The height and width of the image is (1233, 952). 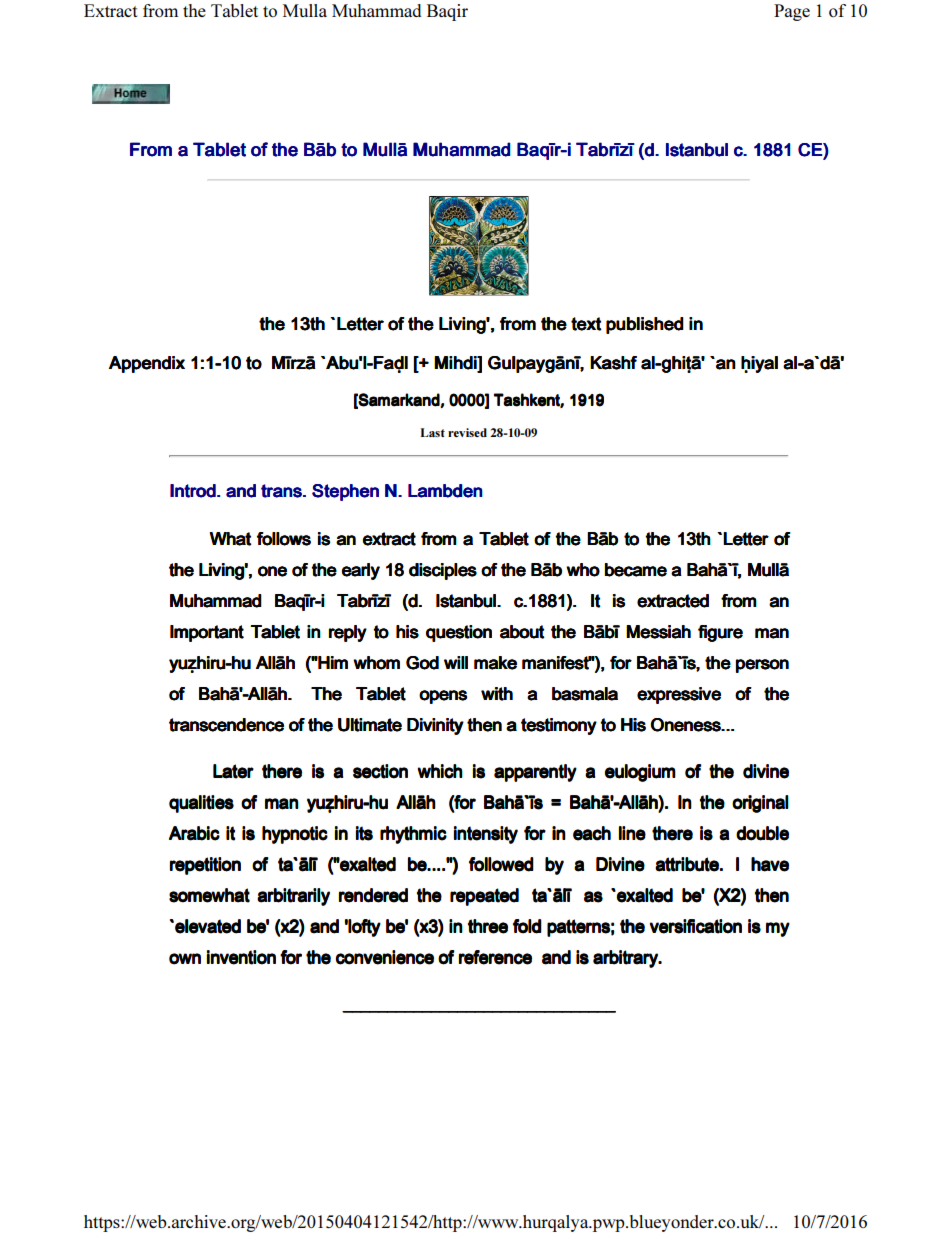 I want to click on Page, so click(x=792, y=12).
